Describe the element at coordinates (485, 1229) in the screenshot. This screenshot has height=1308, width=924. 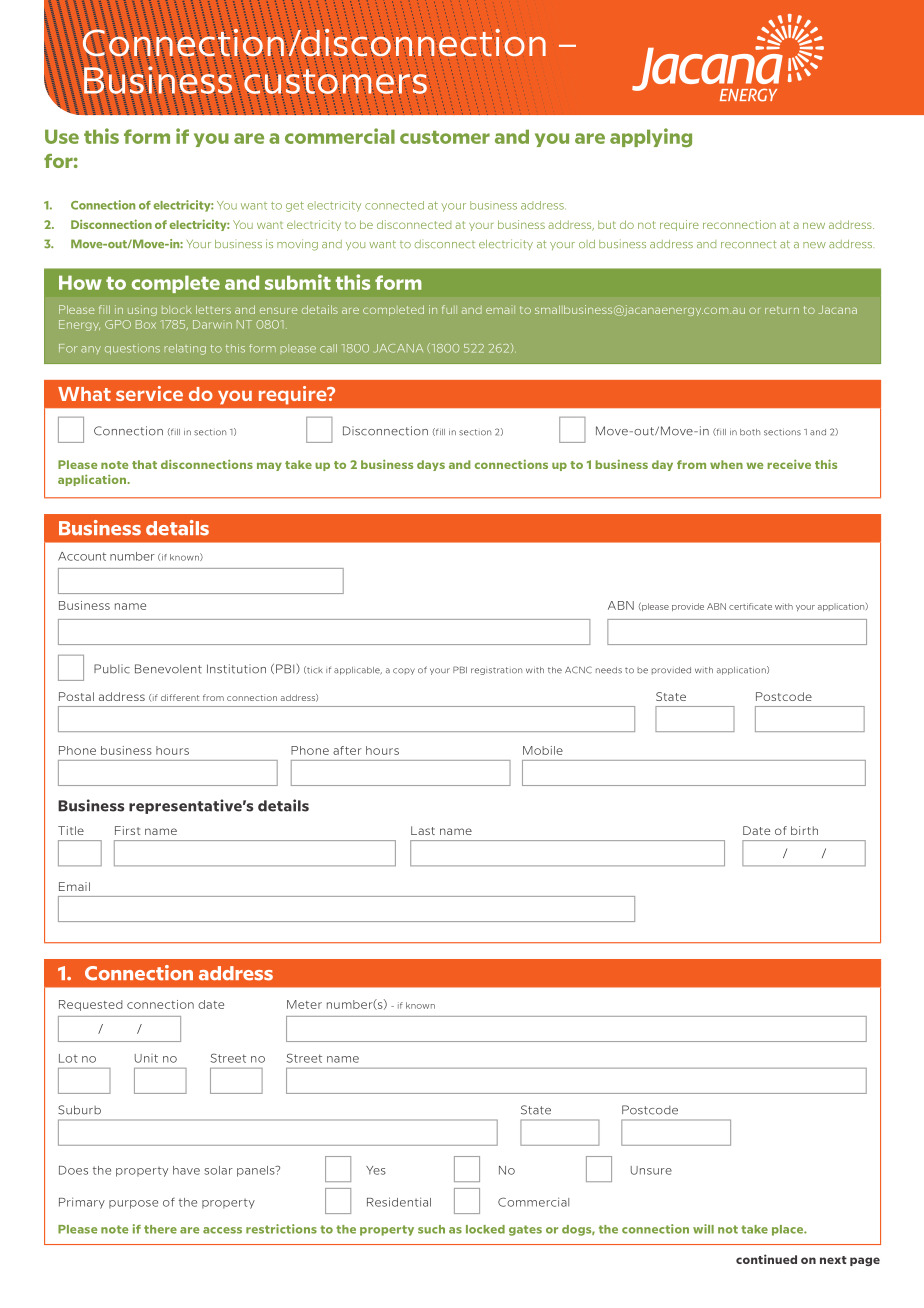
I see `locked` at that location.
